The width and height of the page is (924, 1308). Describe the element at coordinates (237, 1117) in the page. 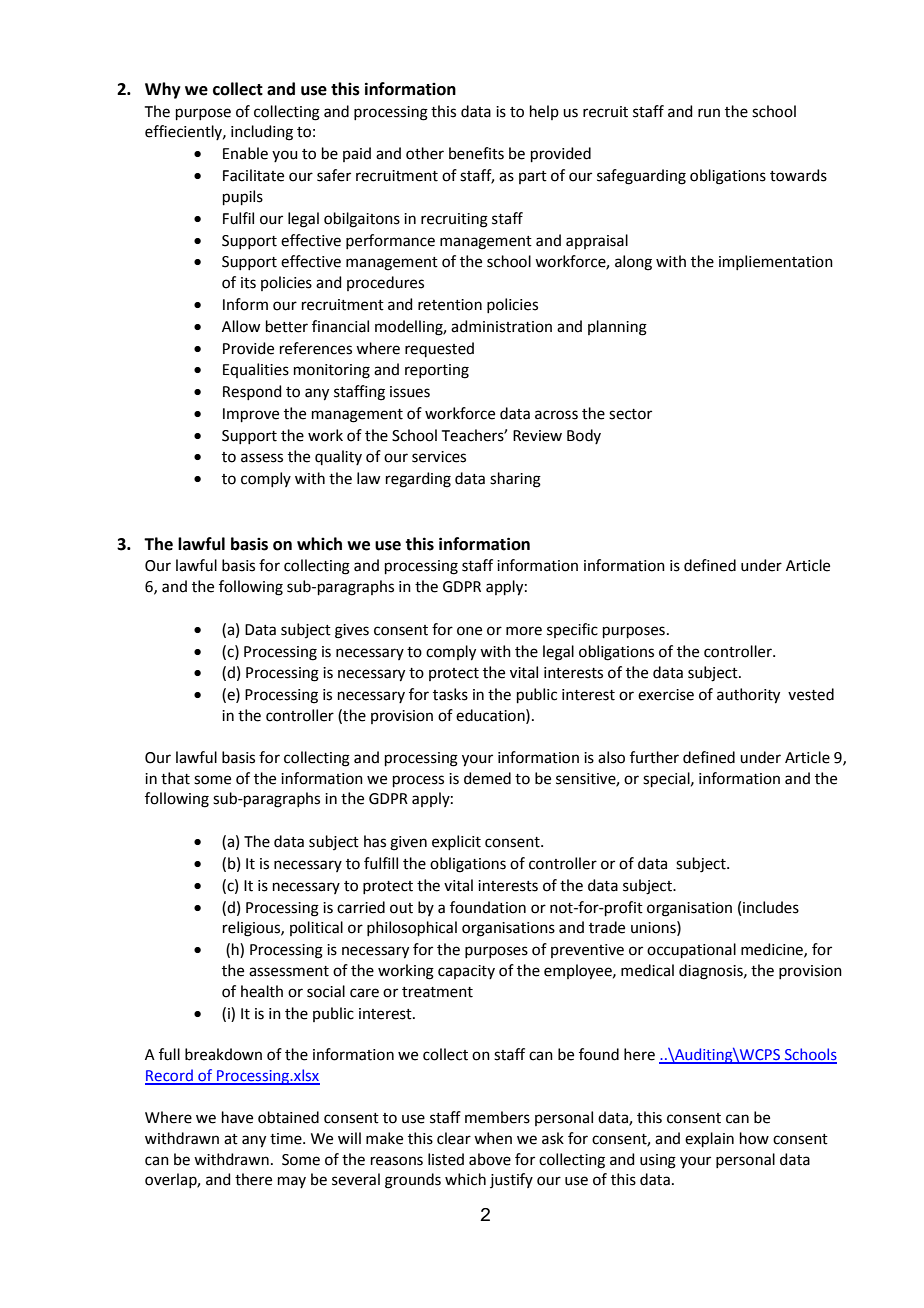

I see `have` at that location.
